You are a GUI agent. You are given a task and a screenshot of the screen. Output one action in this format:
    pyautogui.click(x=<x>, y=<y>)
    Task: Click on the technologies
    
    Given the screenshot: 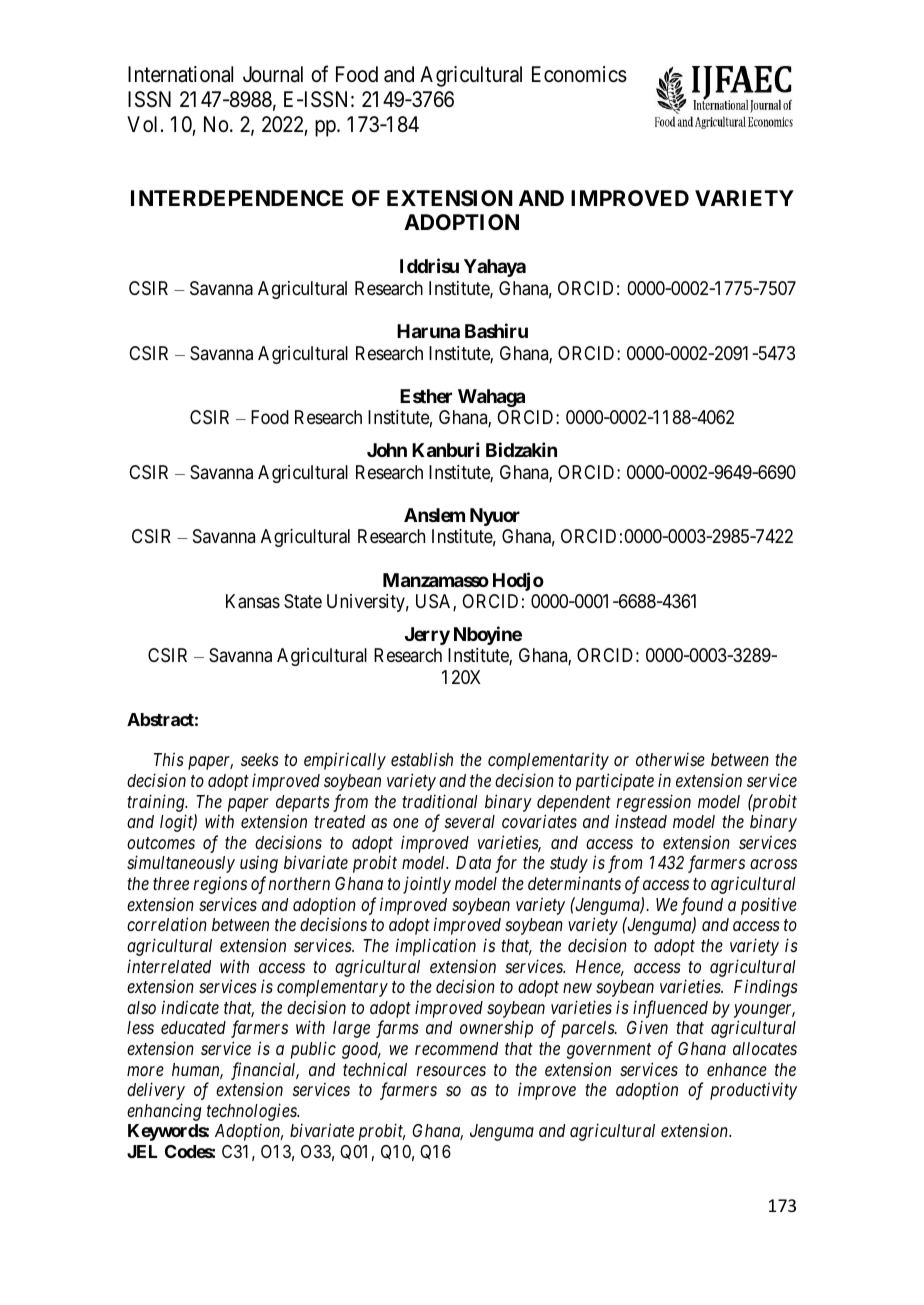 What is the action you would take?
    pyautogui.click(x=253, y=1112)
